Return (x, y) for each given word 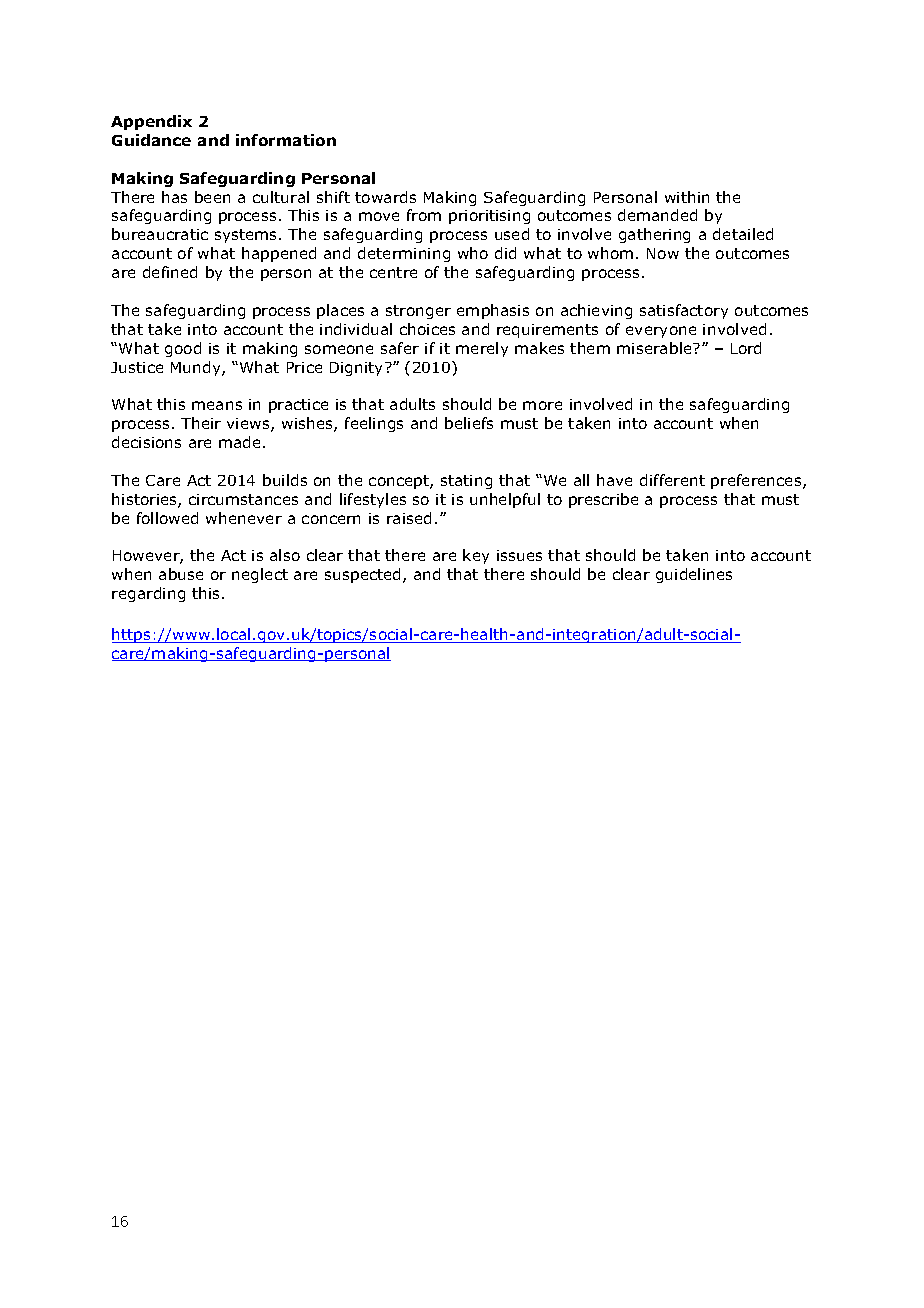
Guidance (151, 140)
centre (393, 272)
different (672, 480)
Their (201, 423)
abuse (181, 574)
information (286, 140)
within (687, 197)
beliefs (469, 423)
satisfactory (684, 311)
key (476, 556)
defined (170, 272)
